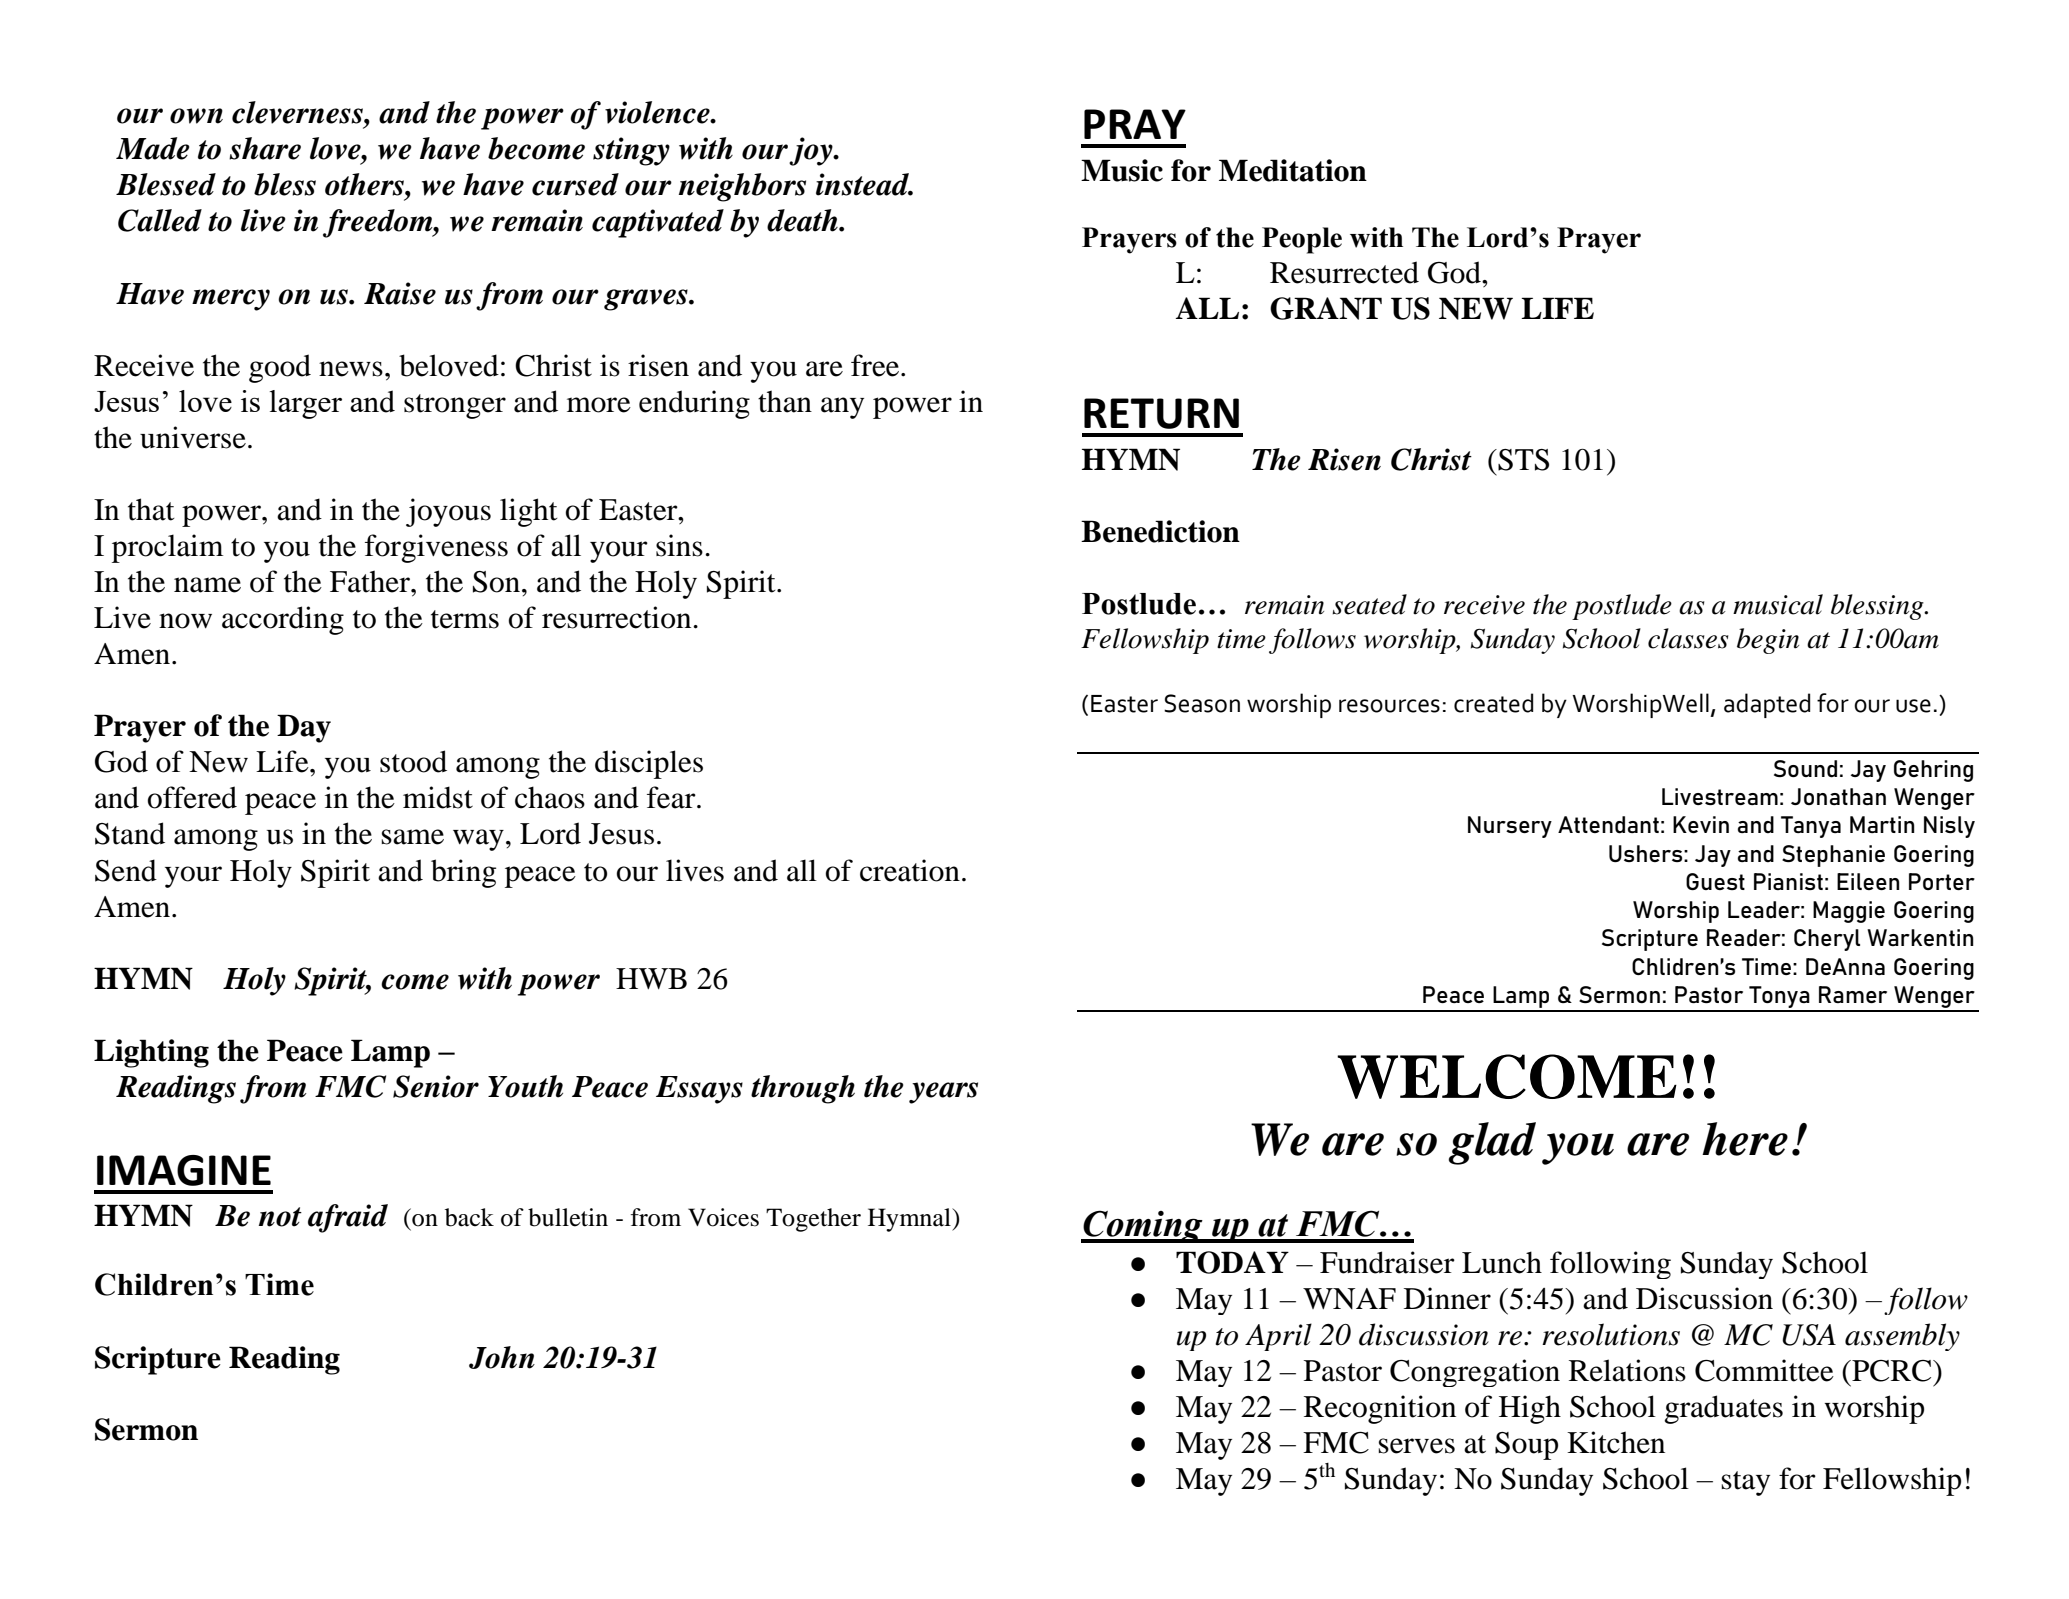 The height and width of the screenshot is (1599, 2069). I want to click on share, so click(265, 148).
